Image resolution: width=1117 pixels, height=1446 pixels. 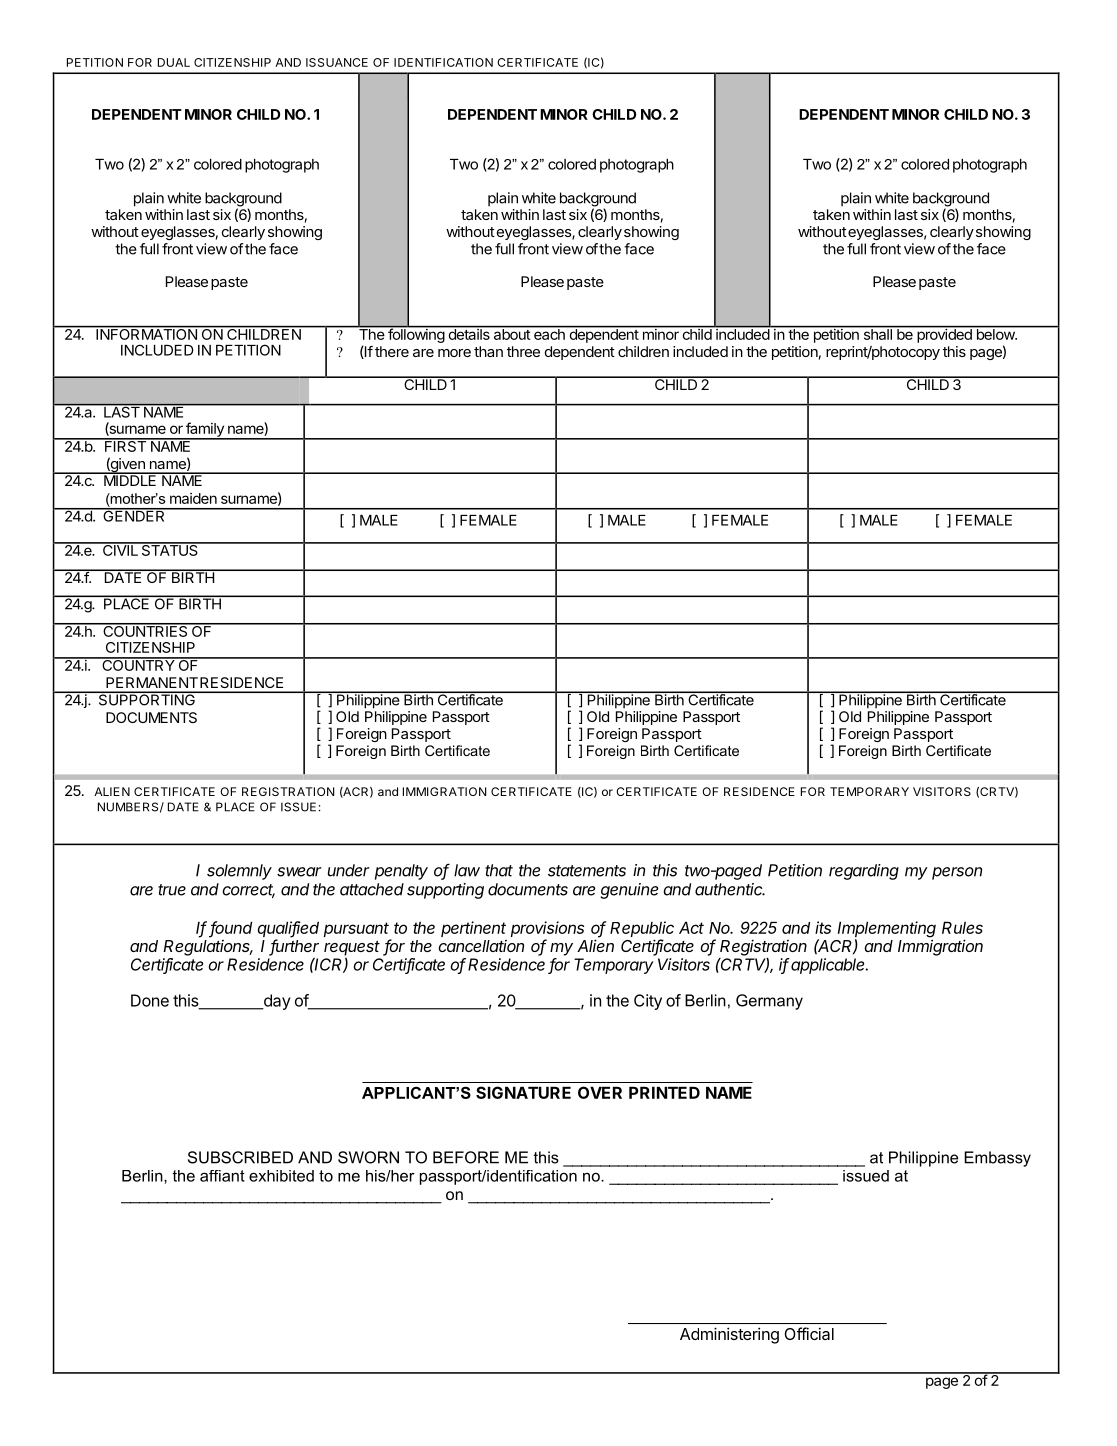 What do you see at coordinates (877, 333) in the screenshot?
I see `shall` at bounding box center [877, 333].
